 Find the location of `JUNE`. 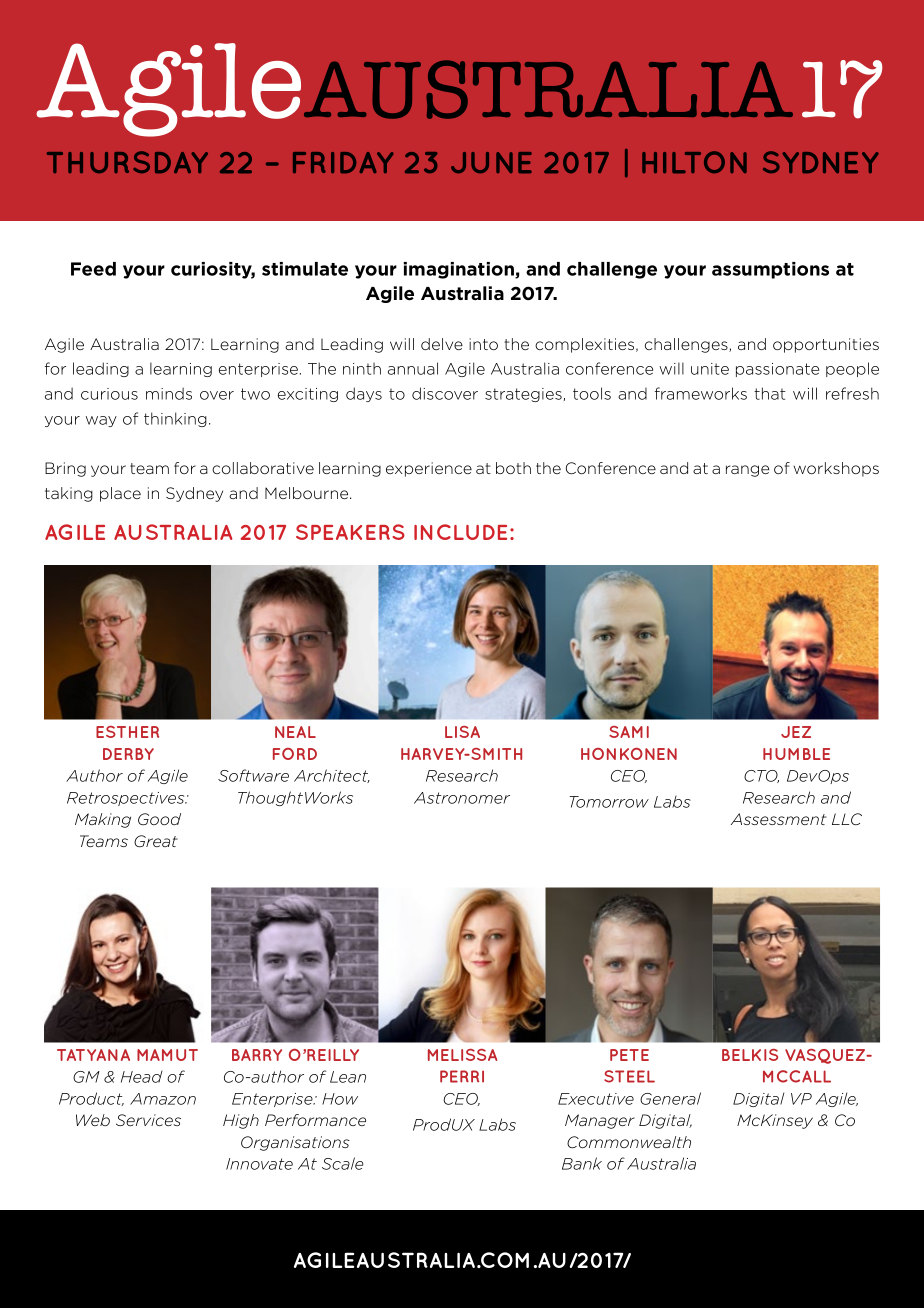

JUNE is located at coordinates (491, 162).
